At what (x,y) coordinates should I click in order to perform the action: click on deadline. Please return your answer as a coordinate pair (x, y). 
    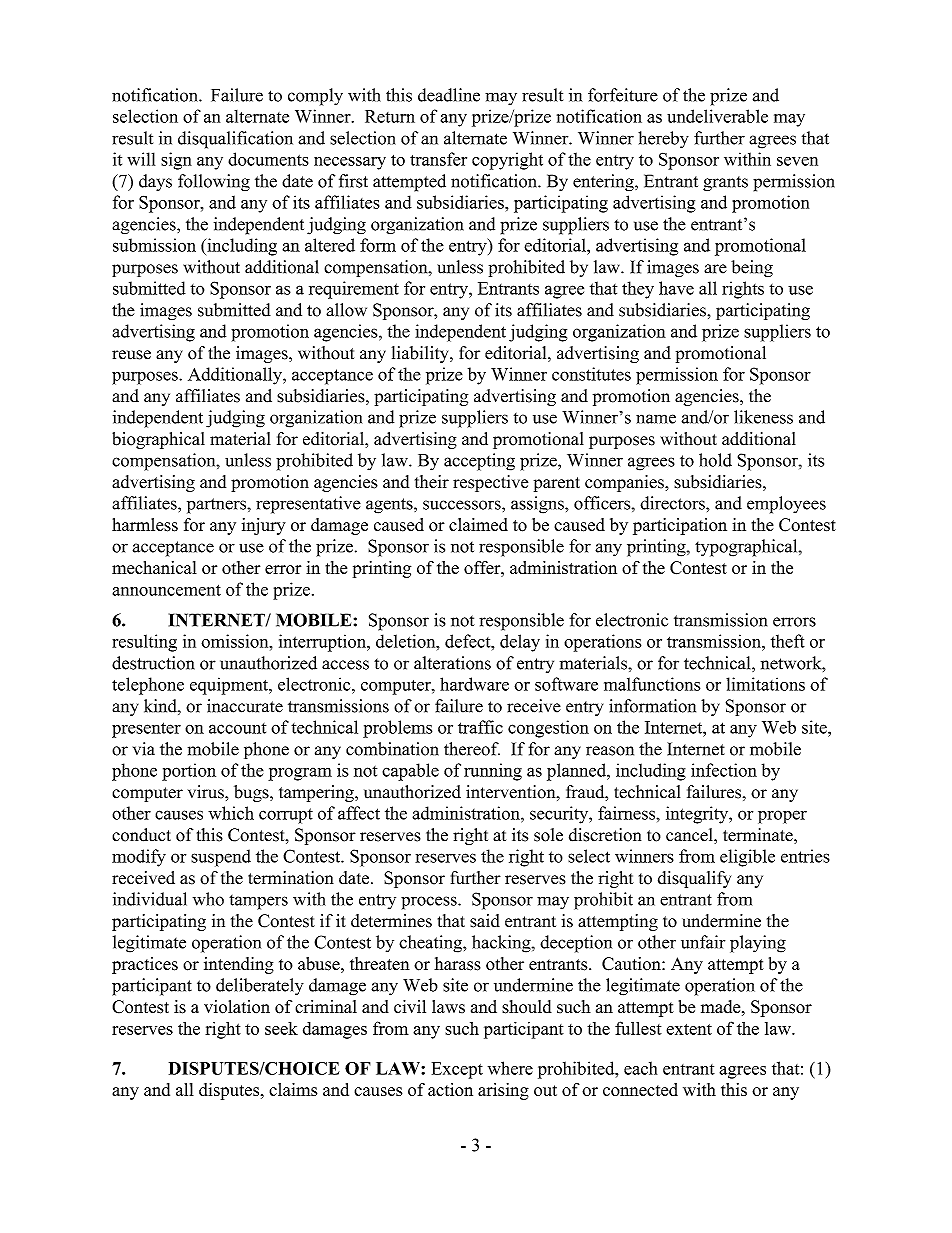
    Looking at the image, I should click on (449, 95).
